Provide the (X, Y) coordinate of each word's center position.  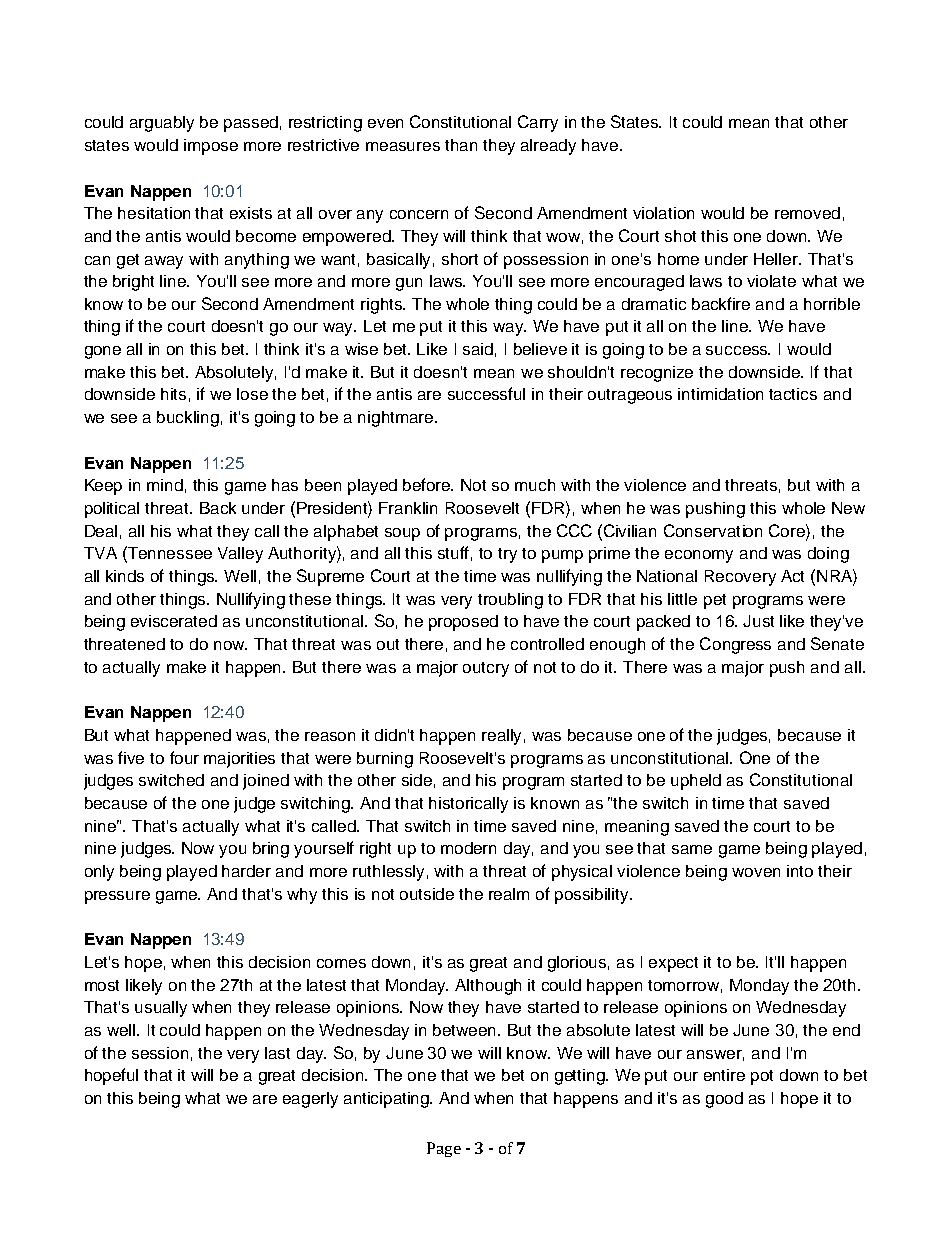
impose (211, 147)
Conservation (713, 530)
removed (807, 213)
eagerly (310, 1100)
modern (468, 848)
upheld (696, 782)
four (184, 757)
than (461, 145)
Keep (103, 487)
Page (444, 1149)
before (428, 484)
